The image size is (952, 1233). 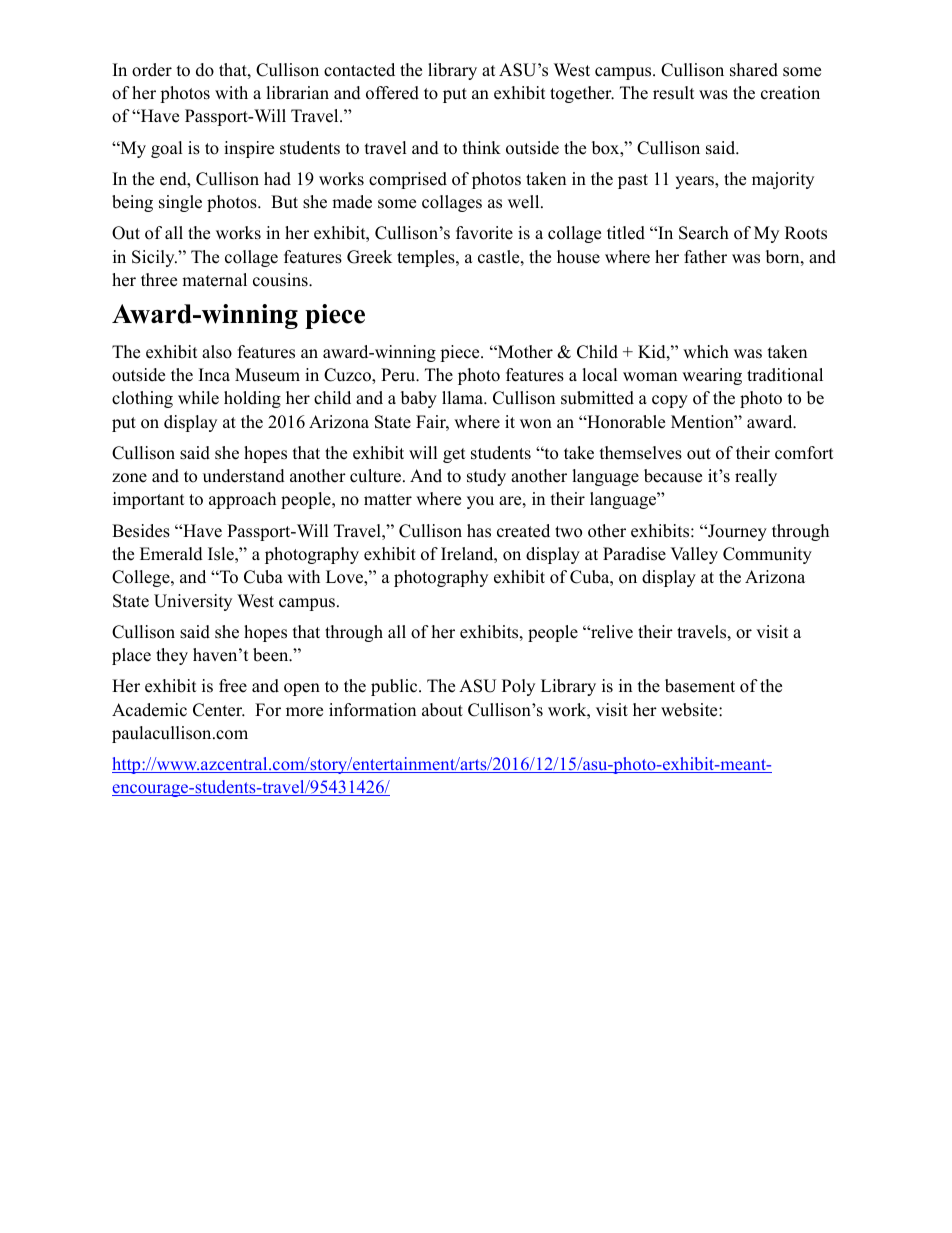 I want to click on Search, so click(x=704, y=233).
